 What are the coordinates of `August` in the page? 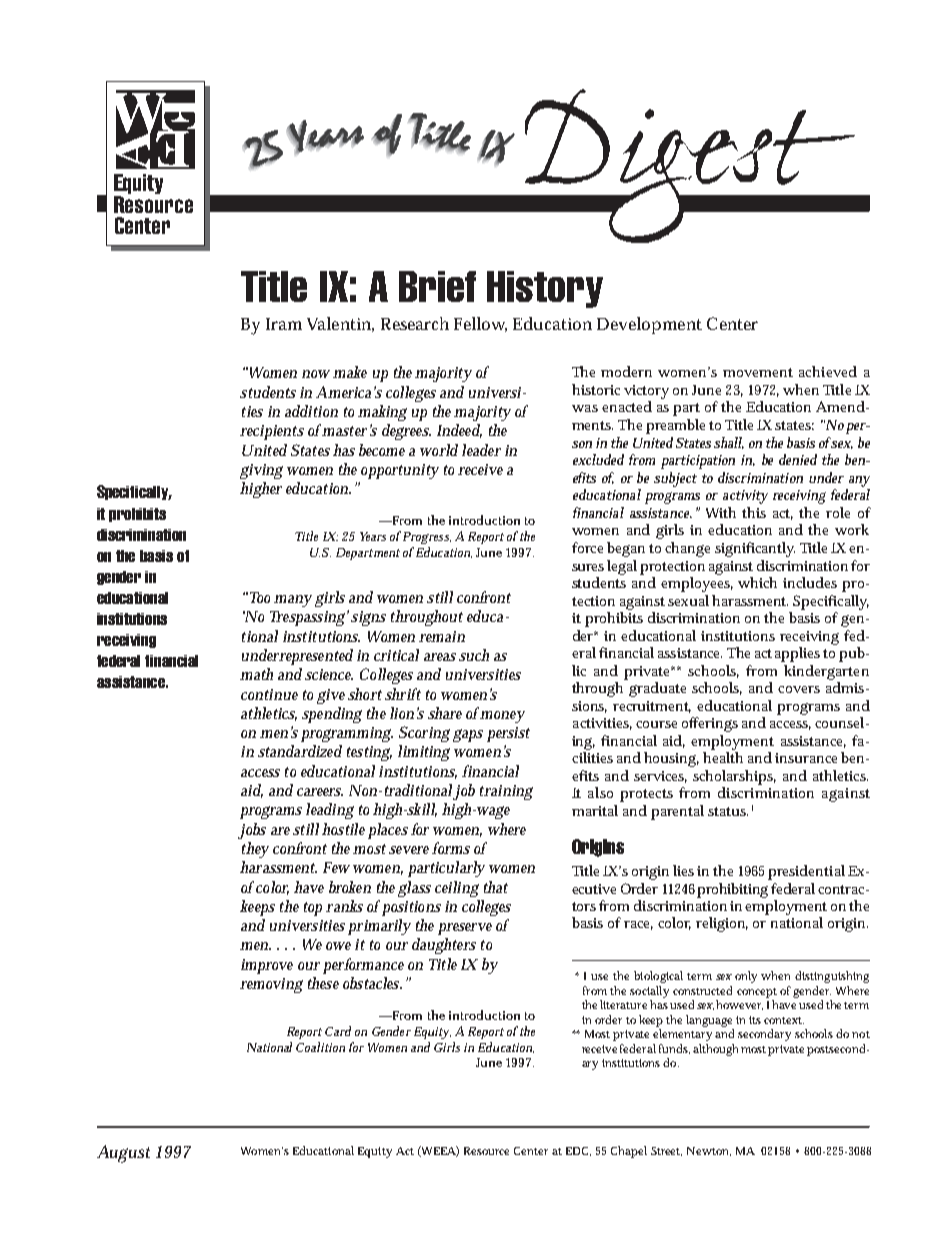 It's located at (123, 1154).
